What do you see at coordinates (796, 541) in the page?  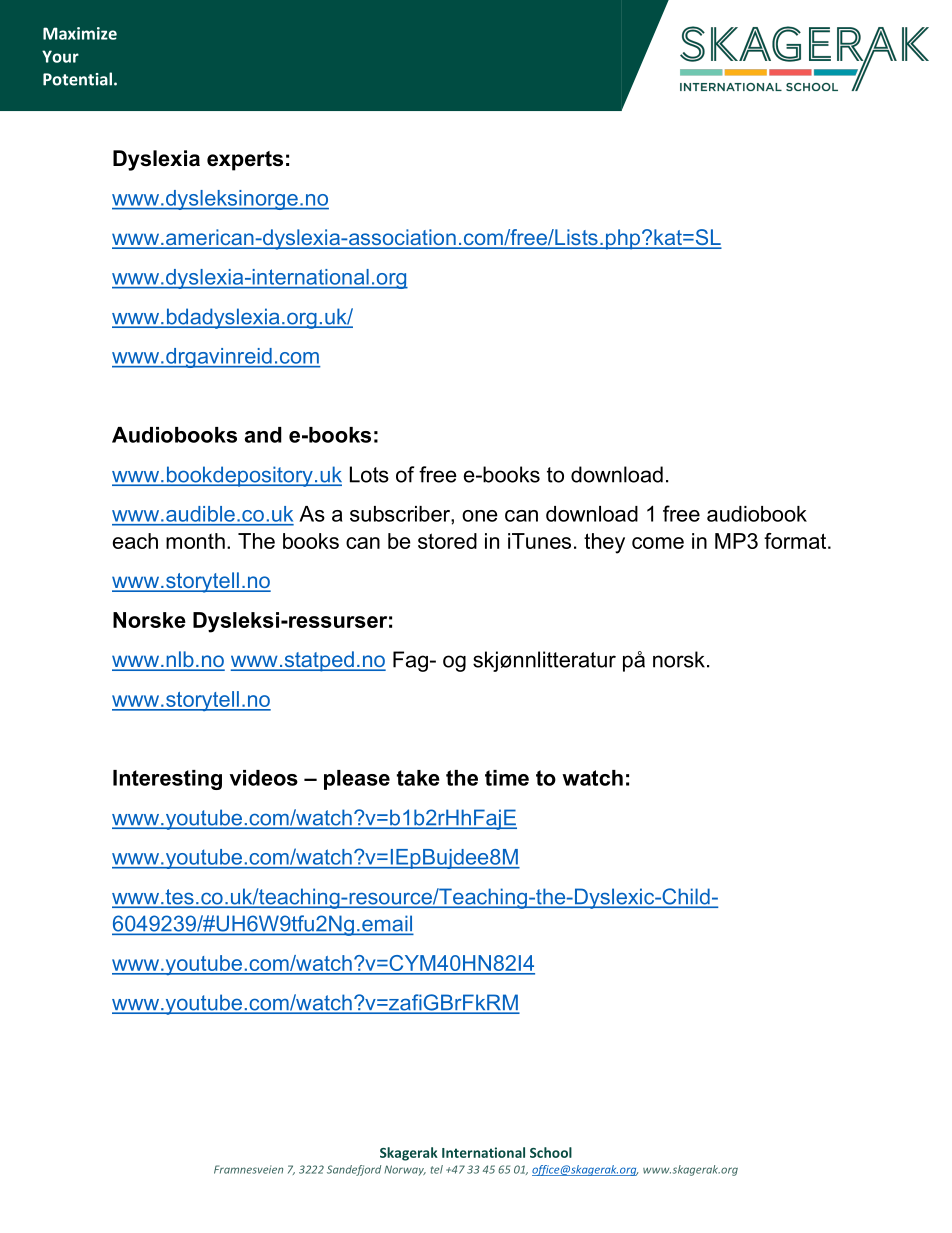 I see `format` at bounding box center [796, 541].
